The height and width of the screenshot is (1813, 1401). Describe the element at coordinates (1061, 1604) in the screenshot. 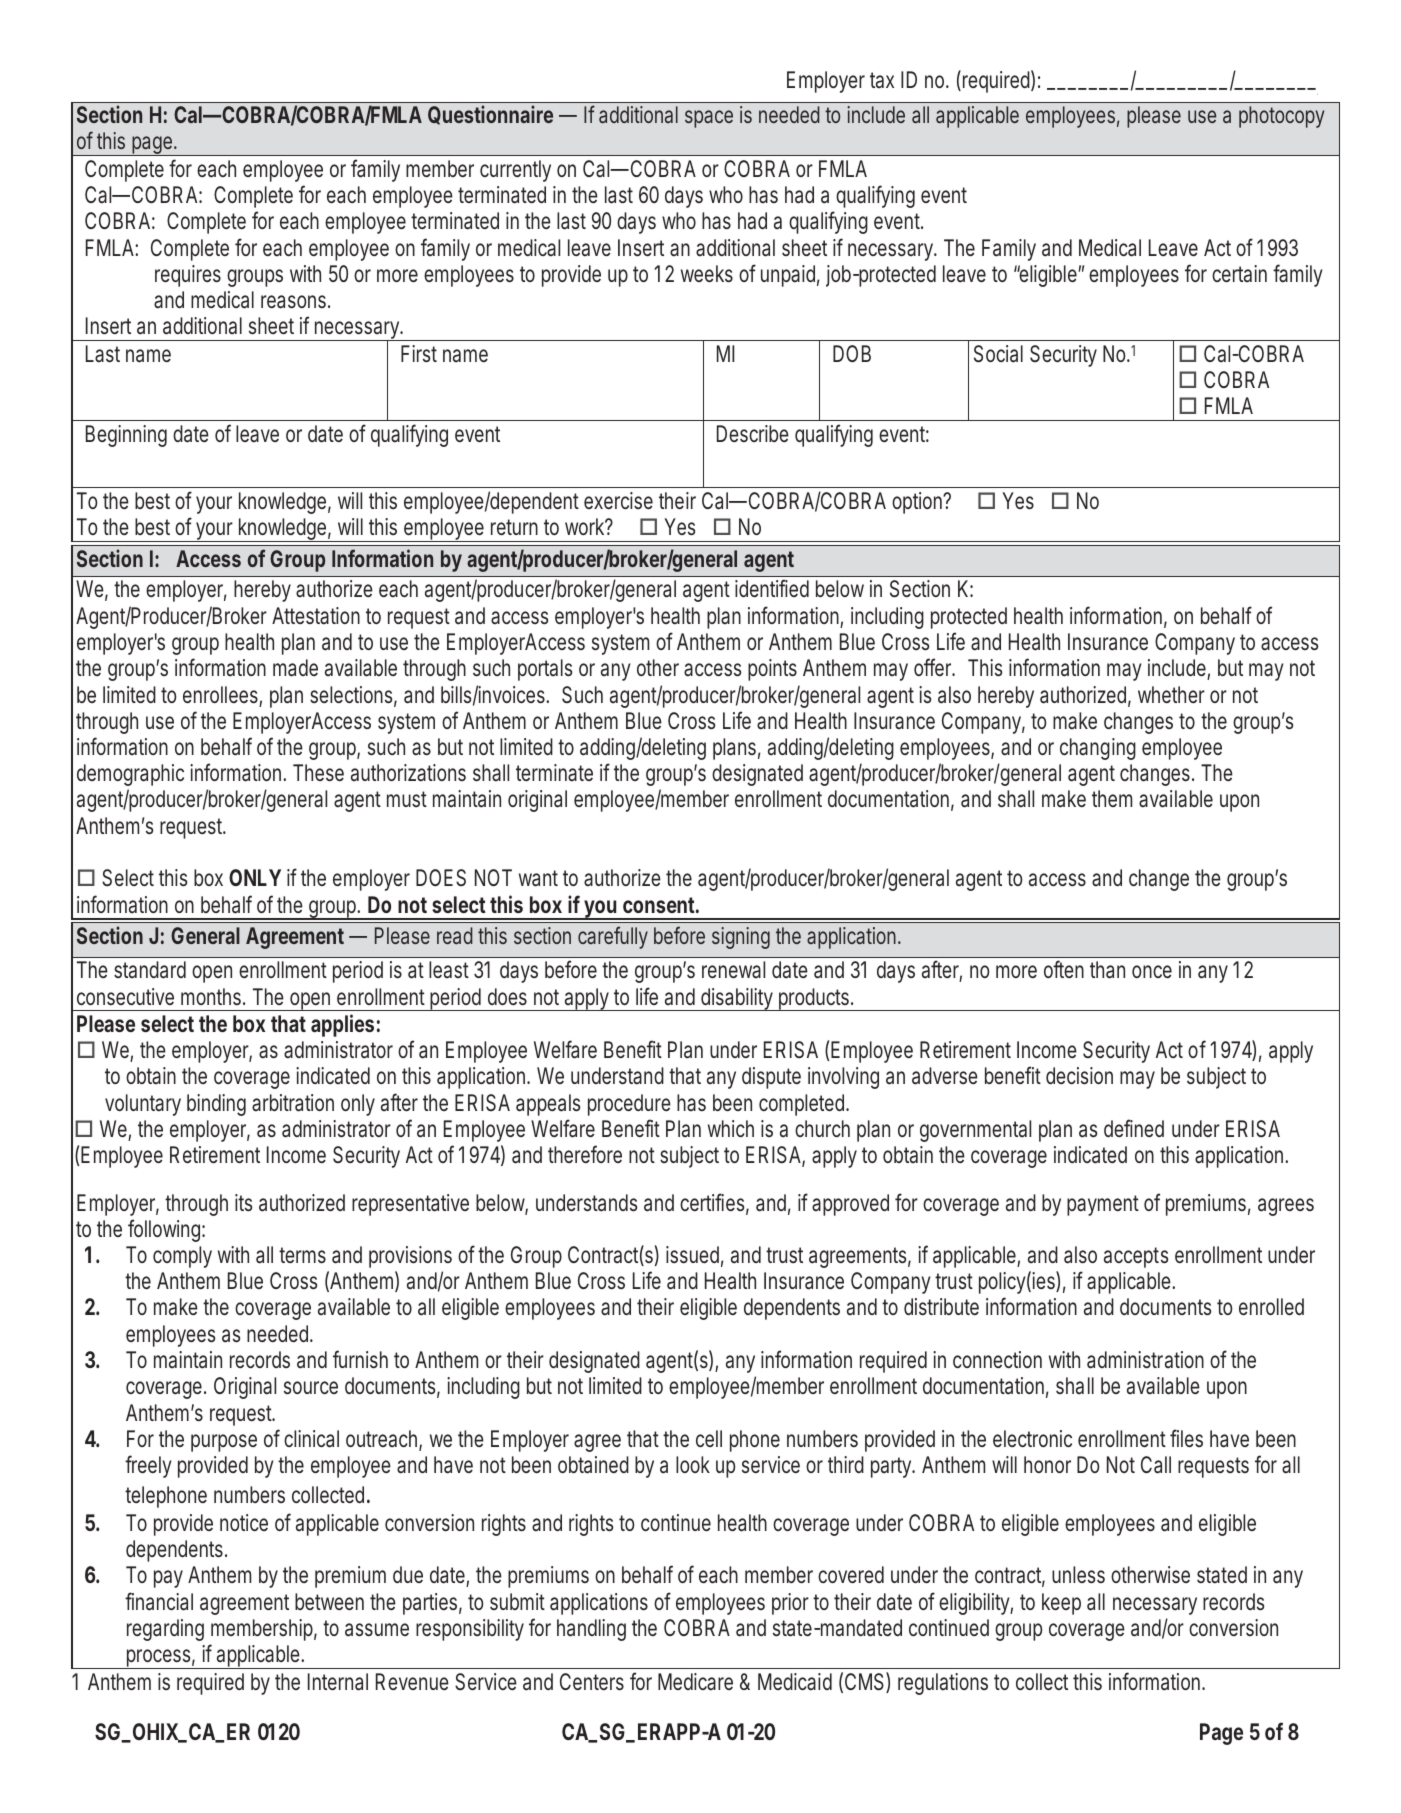

I see `keep` at that location.
